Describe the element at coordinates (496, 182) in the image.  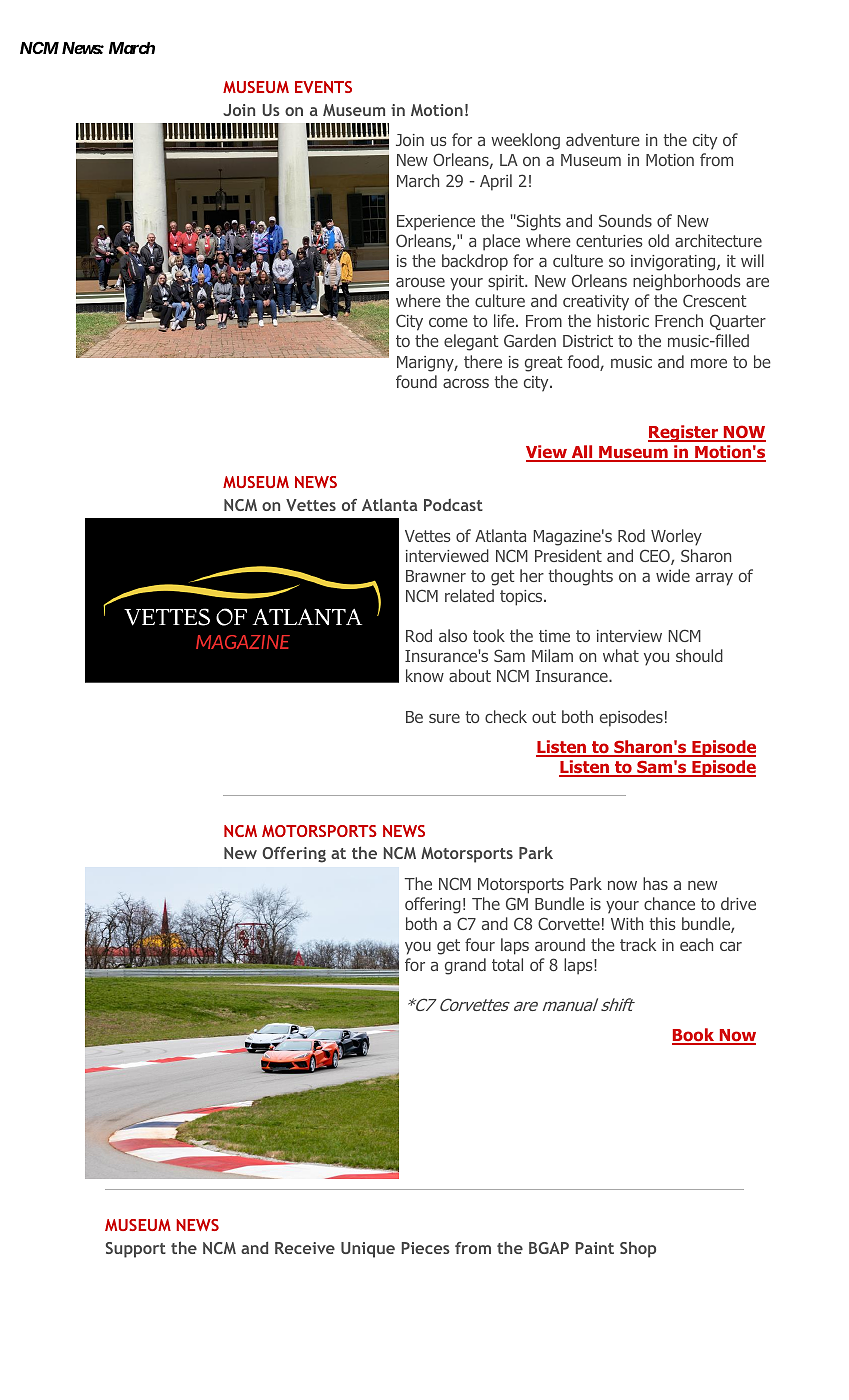
I see `April` at that location.
